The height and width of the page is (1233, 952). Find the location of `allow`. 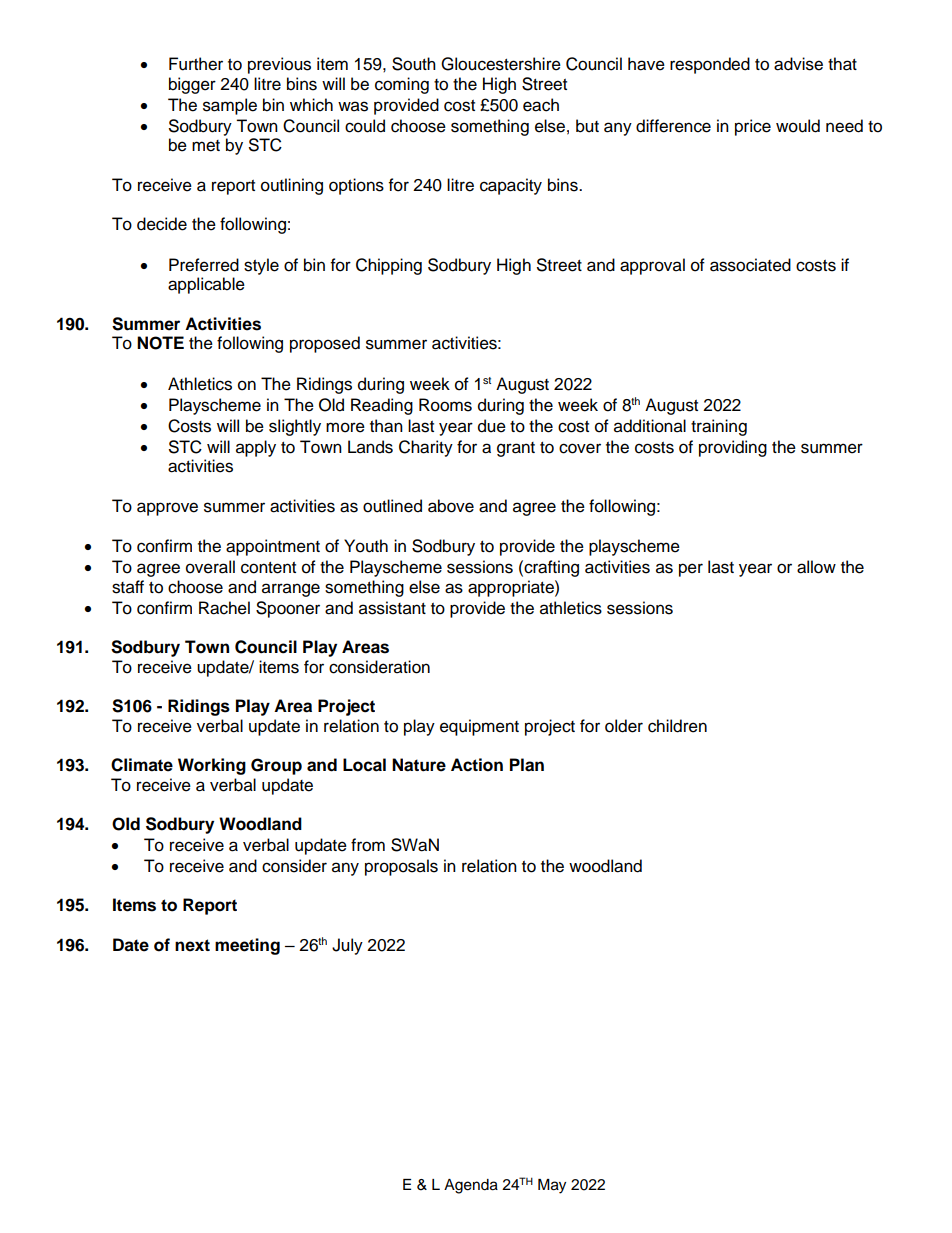

allow is located at coordinates (816, 567).
